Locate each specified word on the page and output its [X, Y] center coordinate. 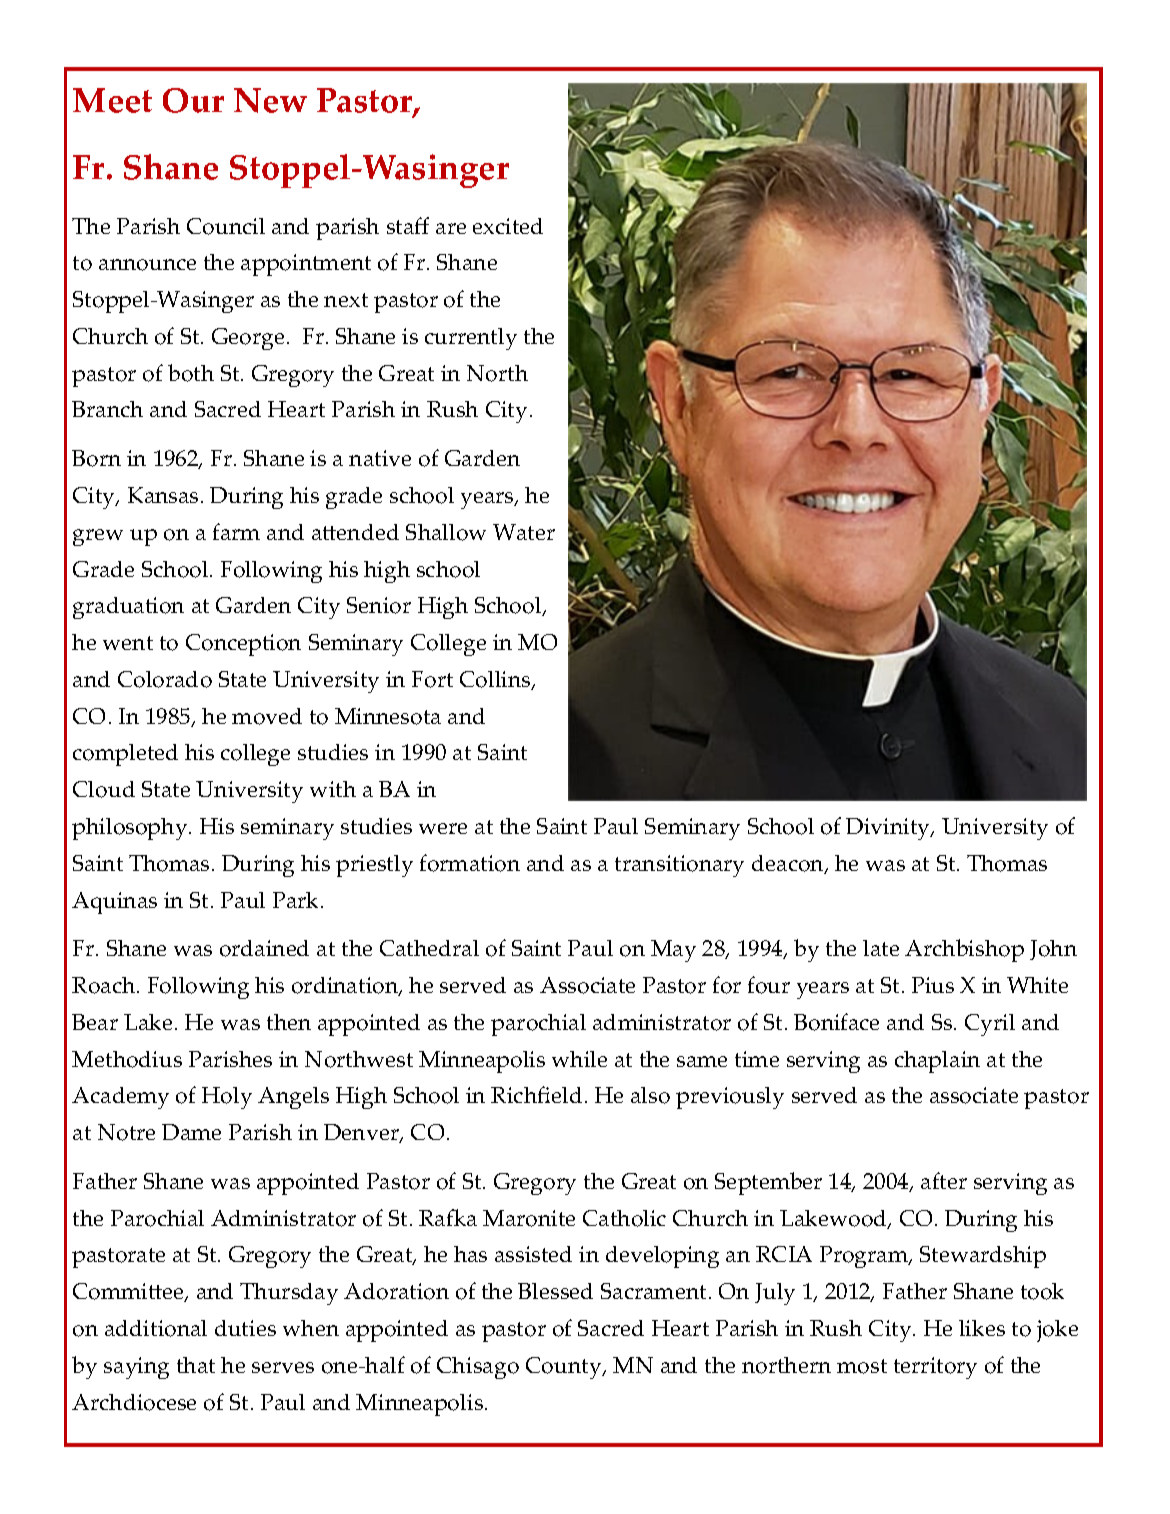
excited [508, 226]
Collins [496, 680]
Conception [243, 645]
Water [524, 532]
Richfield [536, 1094]
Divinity [889, 829]
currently [471, 339]
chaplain [937, 1062]
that [196, 1365]
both [191, 373]
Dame [191, 1132]
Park [297, 900]
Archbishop [964, 950]
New [270, 100]
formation [470, 863]
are [451, 228]
